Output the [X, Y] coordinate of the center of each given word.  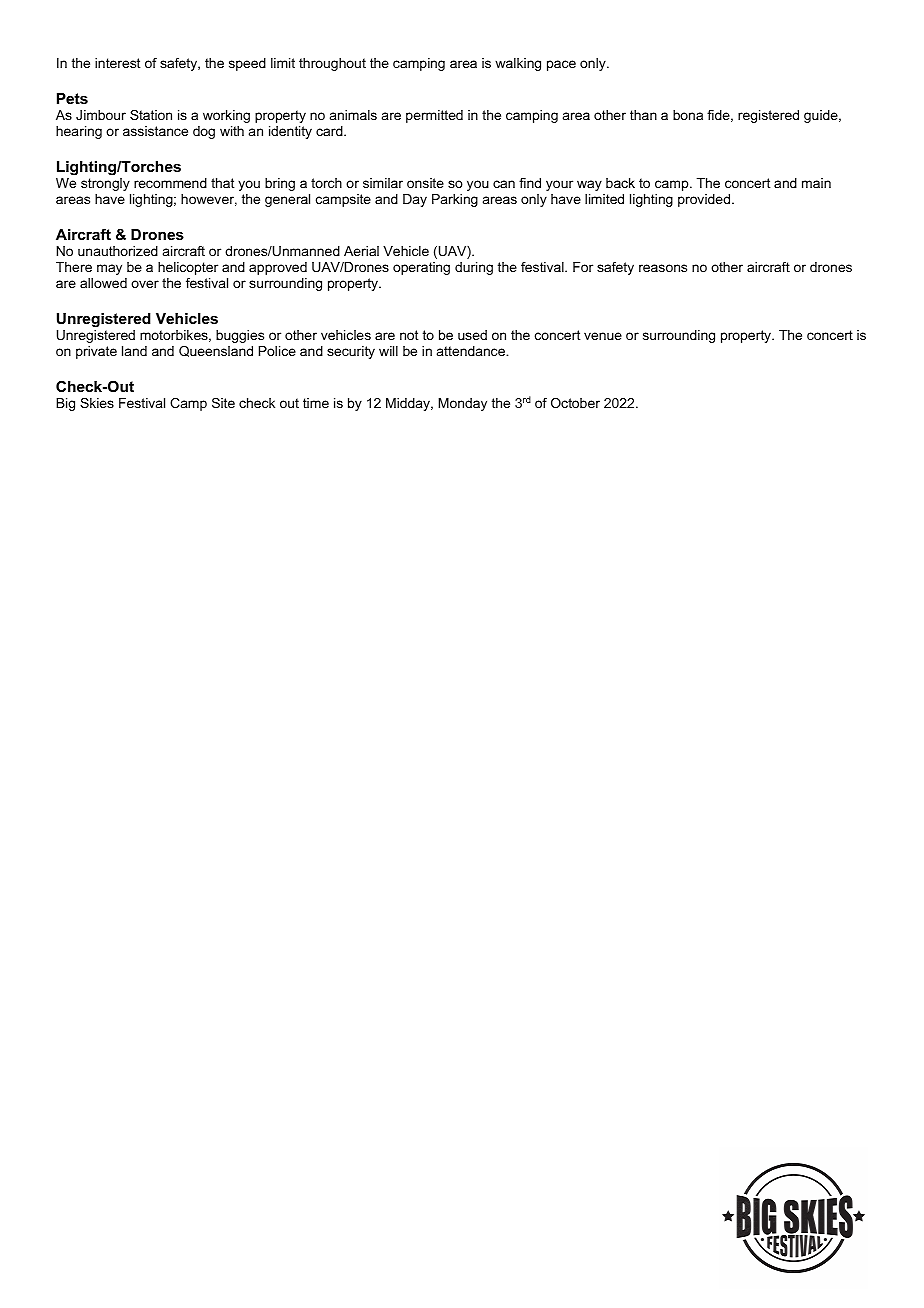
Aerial [361, 251]
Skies [97, 403]
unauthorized [118, 251]
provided [704, 200]
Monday [462, 404]
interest [117, 63]
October [575, 403]
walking [518, 64]
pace [561, 65]
